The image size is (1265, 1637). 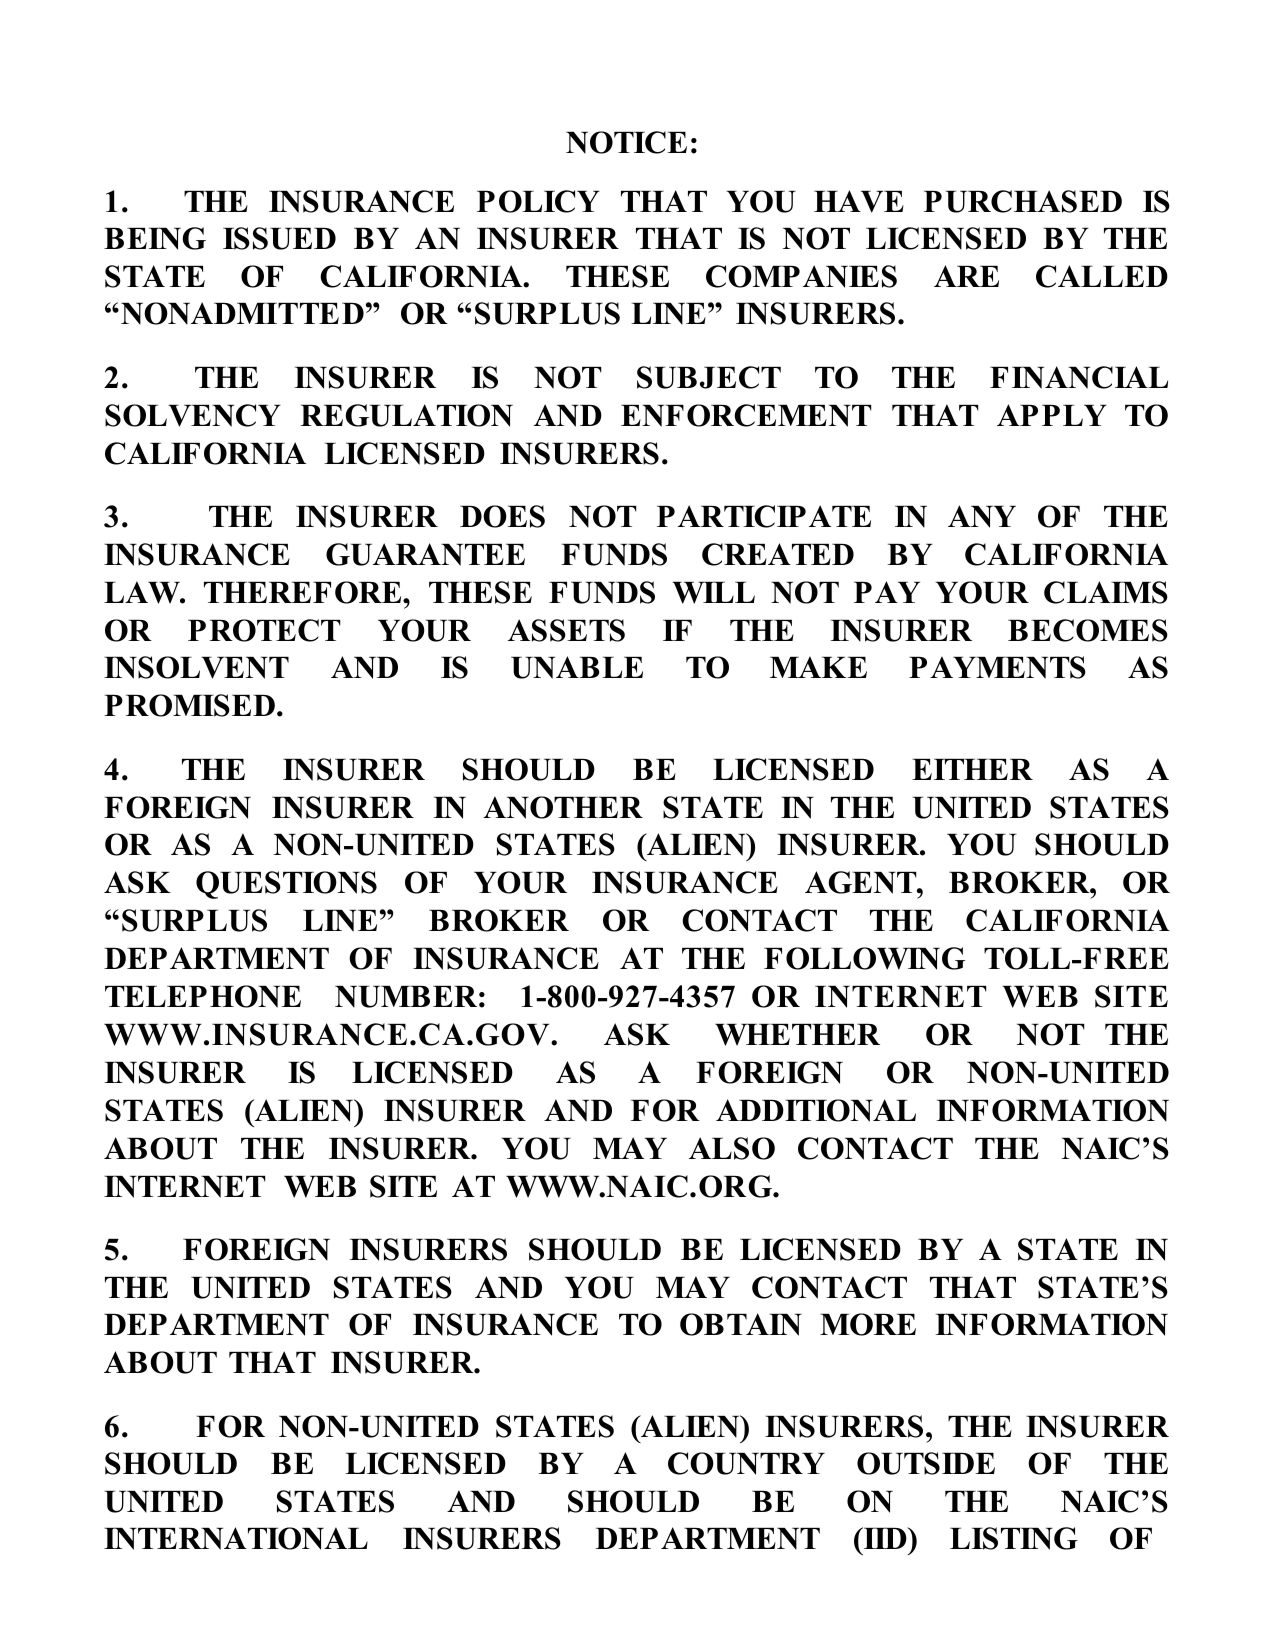 What do you see at coordinates (279, 238) in the screenshot?
I see `ISSUED` at bounding box center [279, 238].
